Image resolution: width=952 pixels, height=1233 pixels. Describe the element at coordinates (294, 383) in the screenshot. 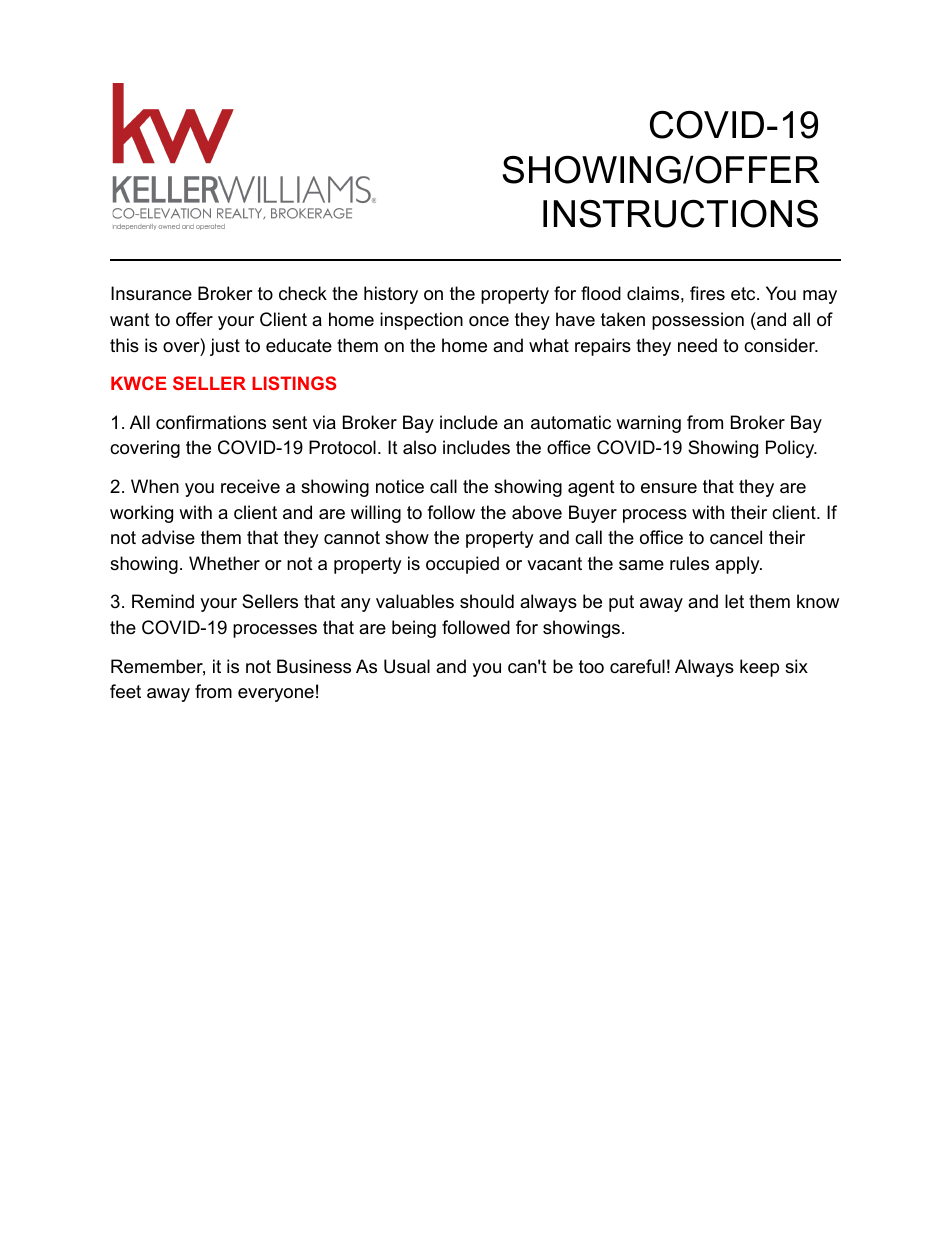

I see `LISTINGS` at that location.
